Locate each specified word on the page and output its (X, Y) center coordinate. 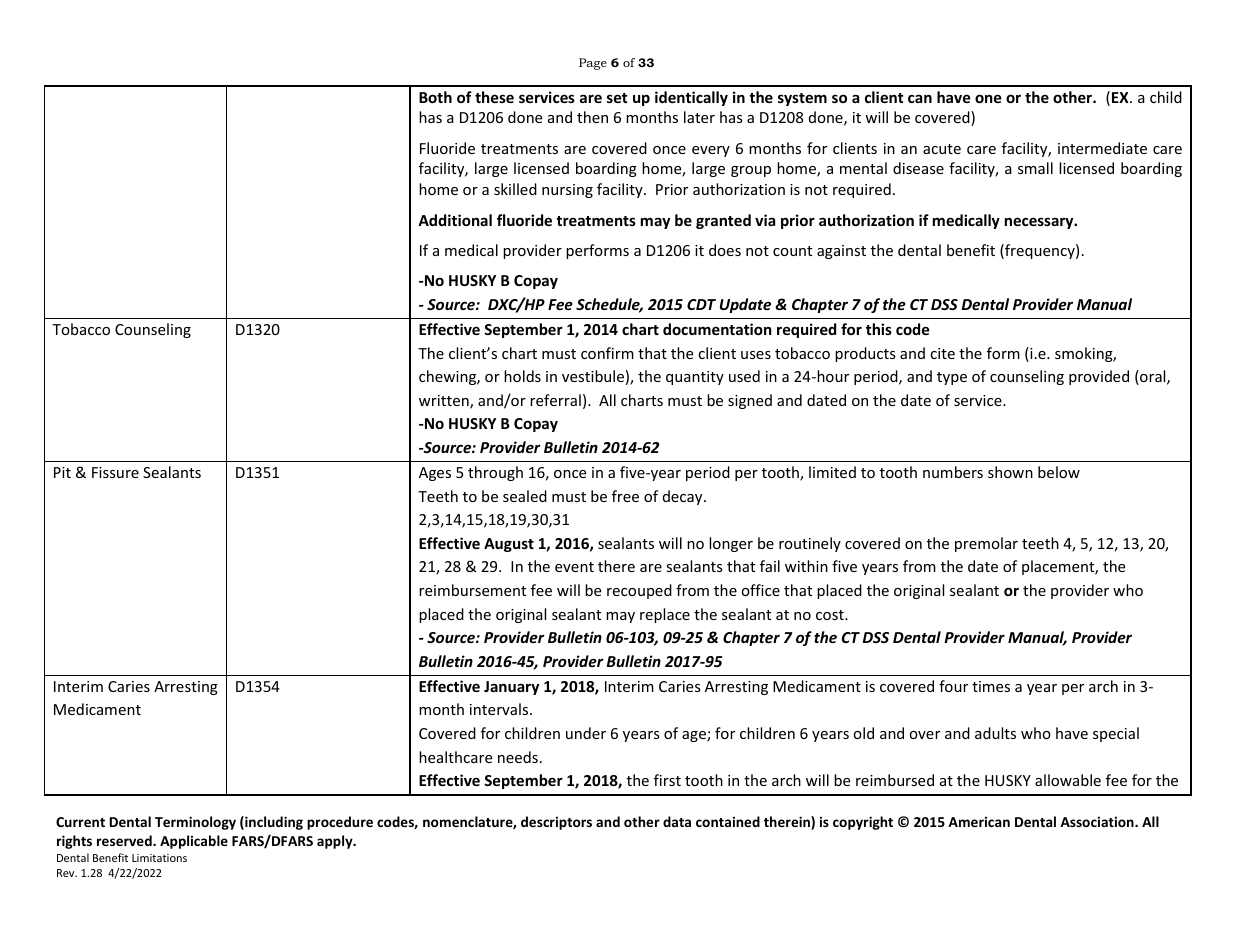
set (617, 98)
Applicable (194, 842)
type (952, 378)
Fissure (115, 472)
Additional (455, 220)
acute (942, 149)
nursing (567, 191)
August (509, 545)
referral (555, 400)
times (991, 686)
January (511, 688)
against (841, 252)
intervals (500, 709)
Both (435, 97)
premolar (986, 544)
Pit (62, 472)
